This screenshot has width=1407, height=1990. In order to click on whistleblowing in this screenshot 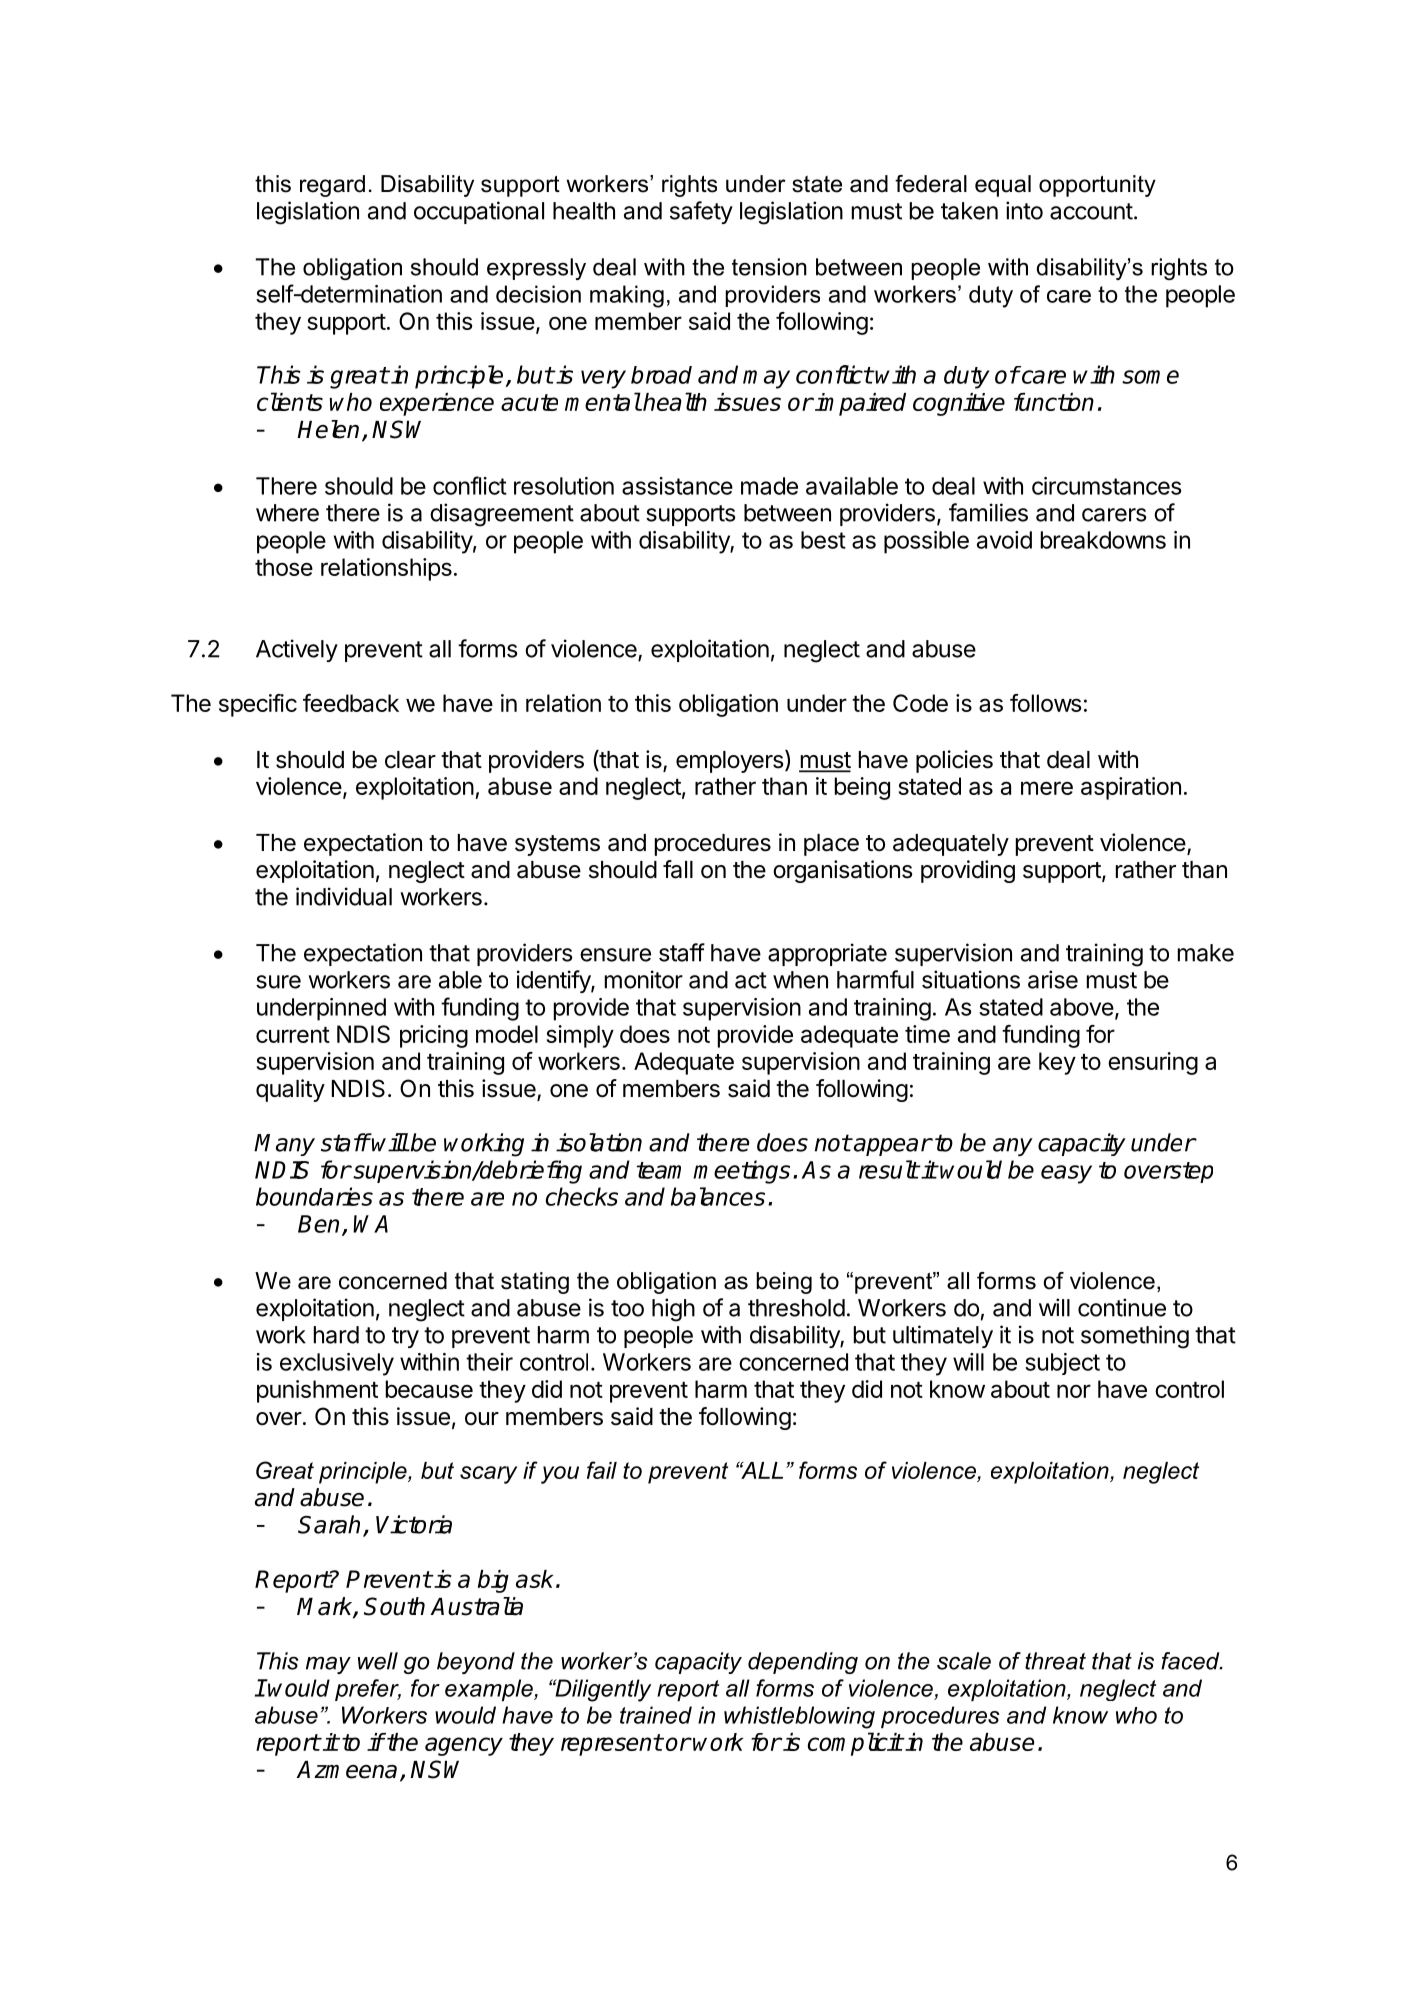, I will do `click(799, 1717)`.
